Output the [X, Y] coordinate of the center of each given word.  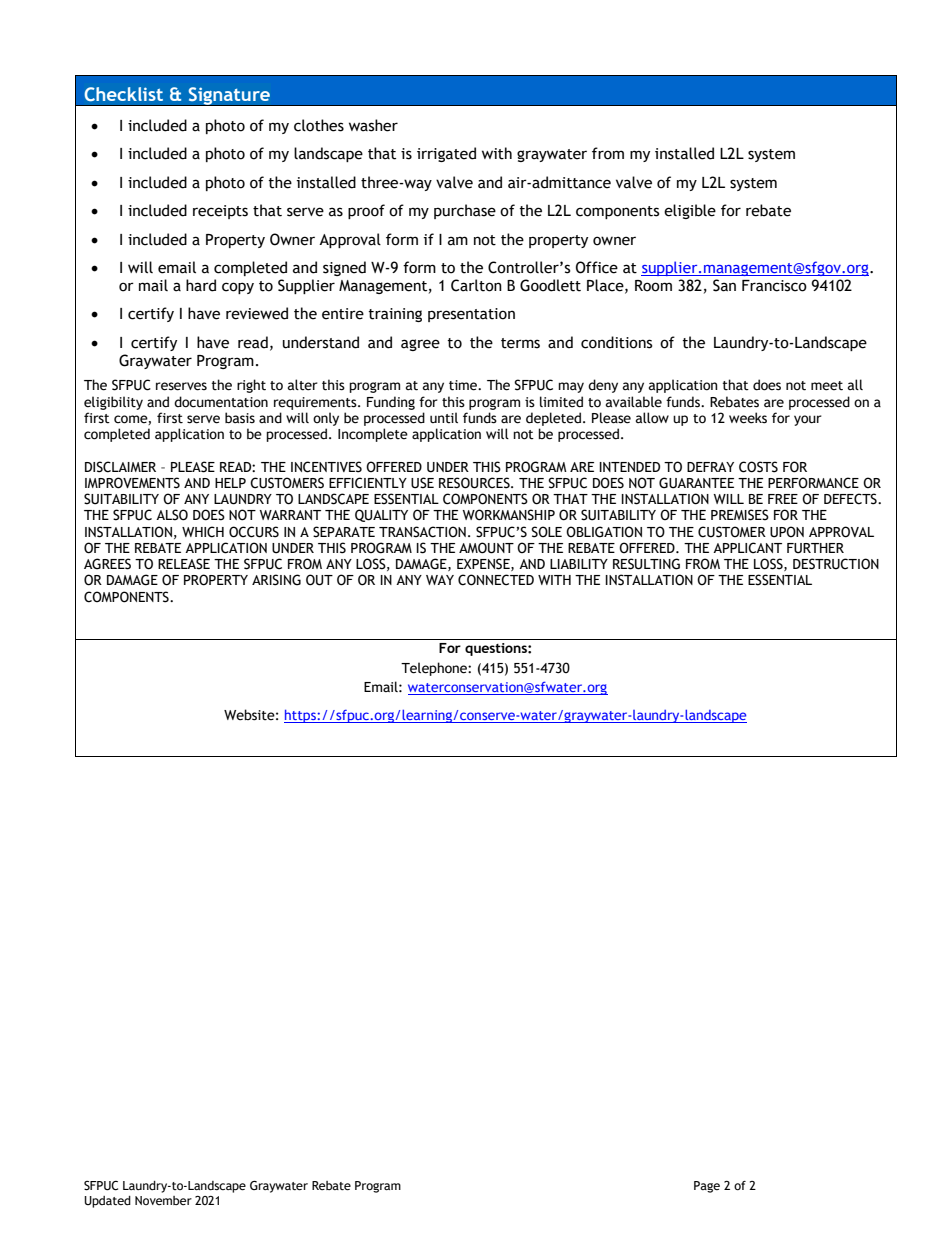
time [464, 385]
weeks [748, 418]
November [163, 1200]
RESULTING [646, 564]
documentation [221, 402]
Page [707, 1187]
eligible [690, 211]
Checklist [123, 94]
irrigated [446, 154]
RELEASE [184, 564]
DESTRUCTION [836, 564]
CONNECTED [496, 580]
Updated [107, 1202]
